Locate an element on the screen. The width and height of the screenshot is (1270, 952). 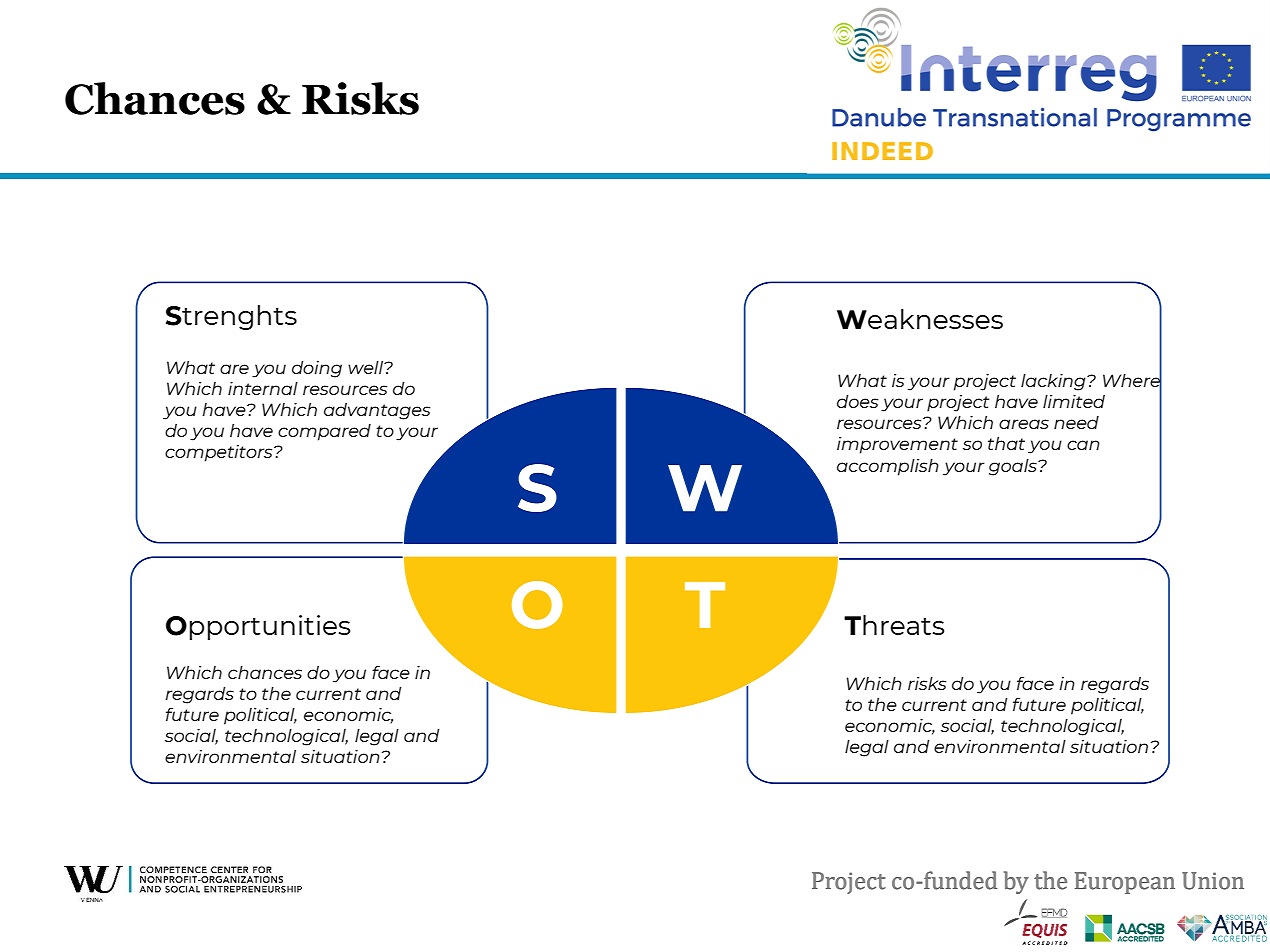
well is located at coordinates (367, 367).
